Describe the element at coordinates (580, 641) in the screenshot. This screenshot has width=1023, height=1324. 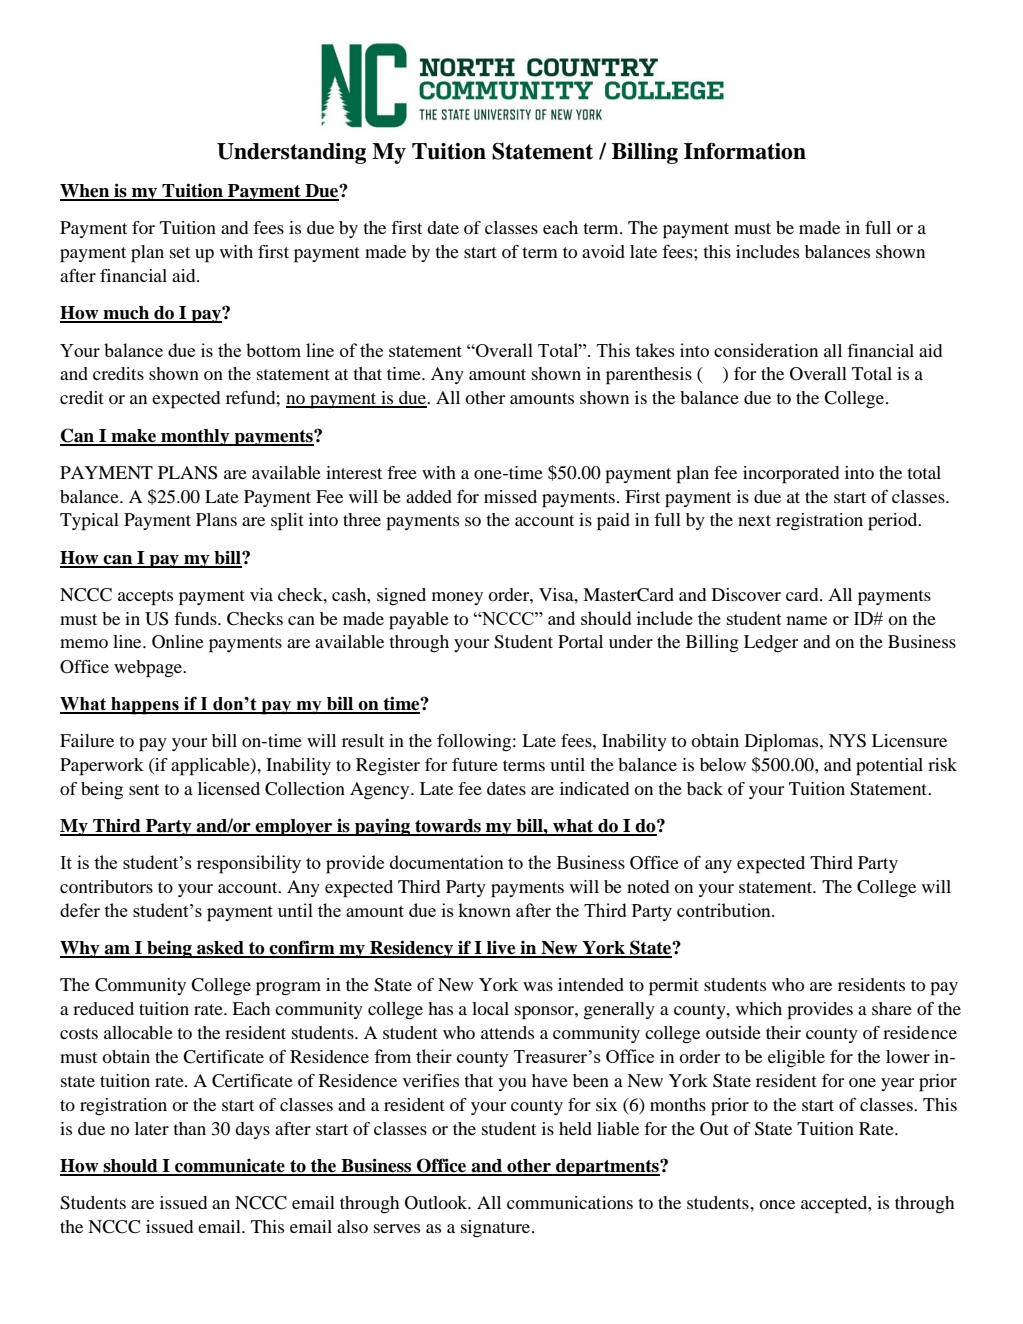
I see `Portal` at that location.
